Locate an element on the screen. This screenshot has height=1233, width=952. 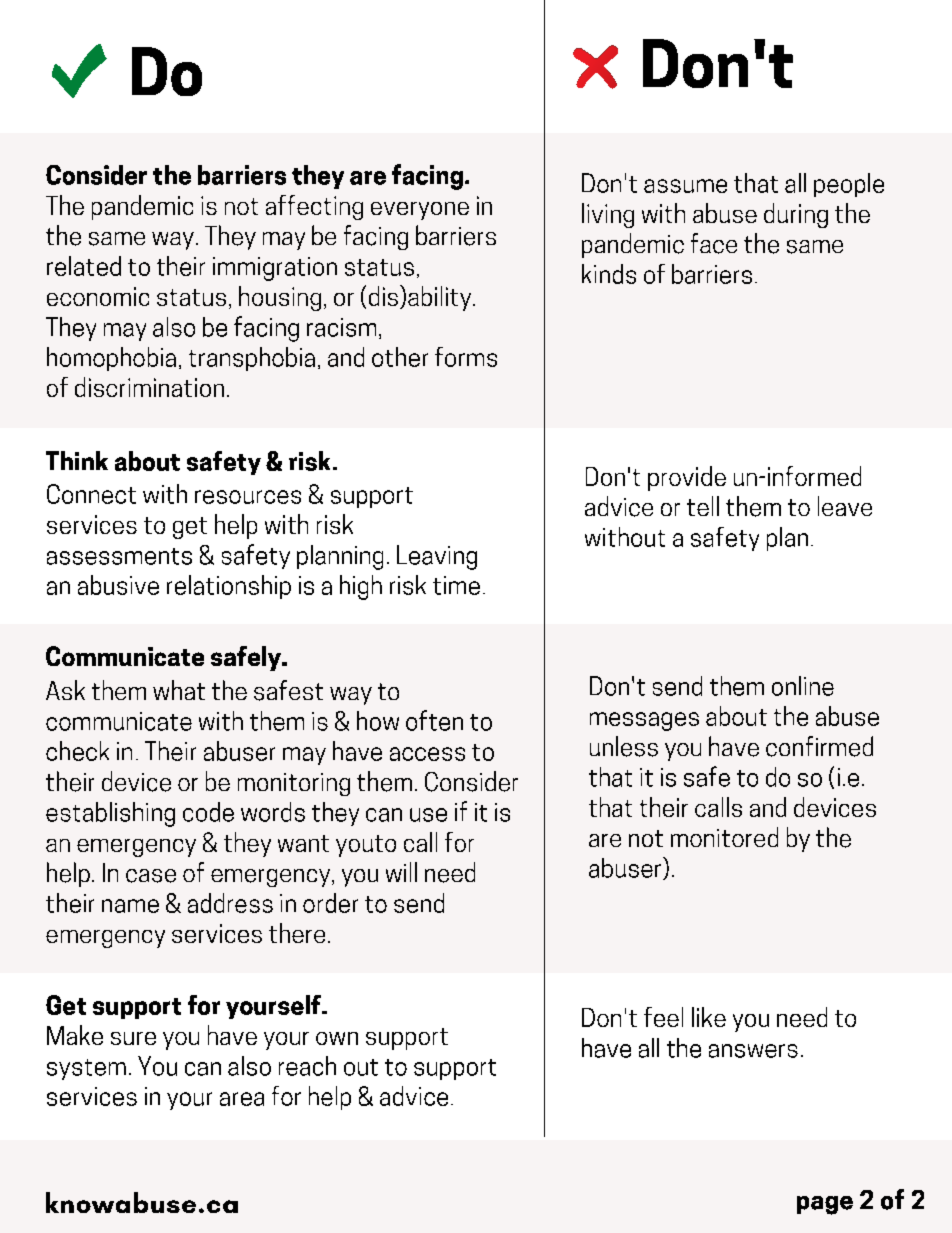
reach is located at coordinates (307, 1066).
